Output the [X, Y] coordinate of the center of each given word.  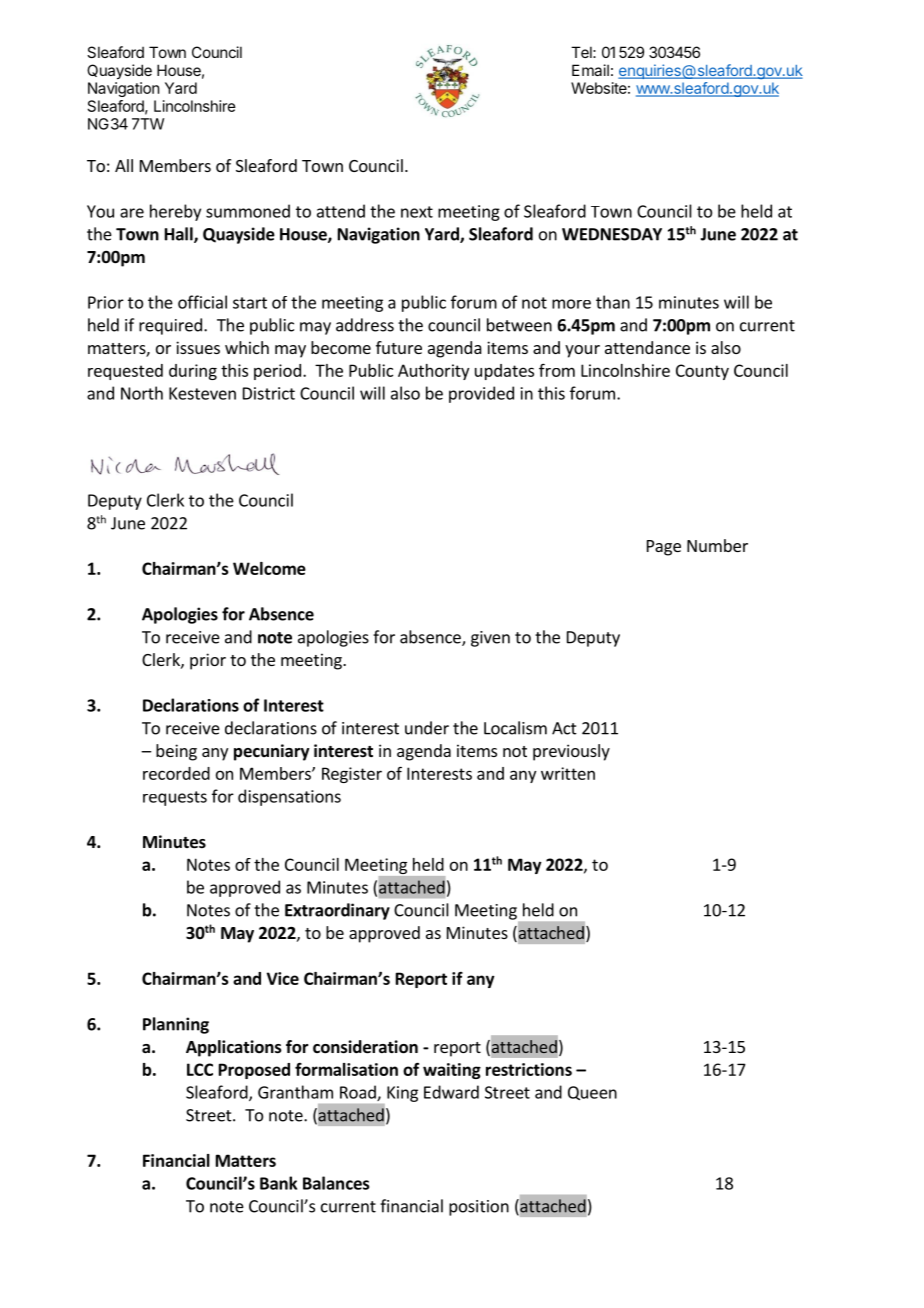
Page [664, 548]
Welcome [269, 568]
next [417, 212]
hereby [175, 212]
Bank [278, 1183]
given [490, 639]
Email [590, 70]
